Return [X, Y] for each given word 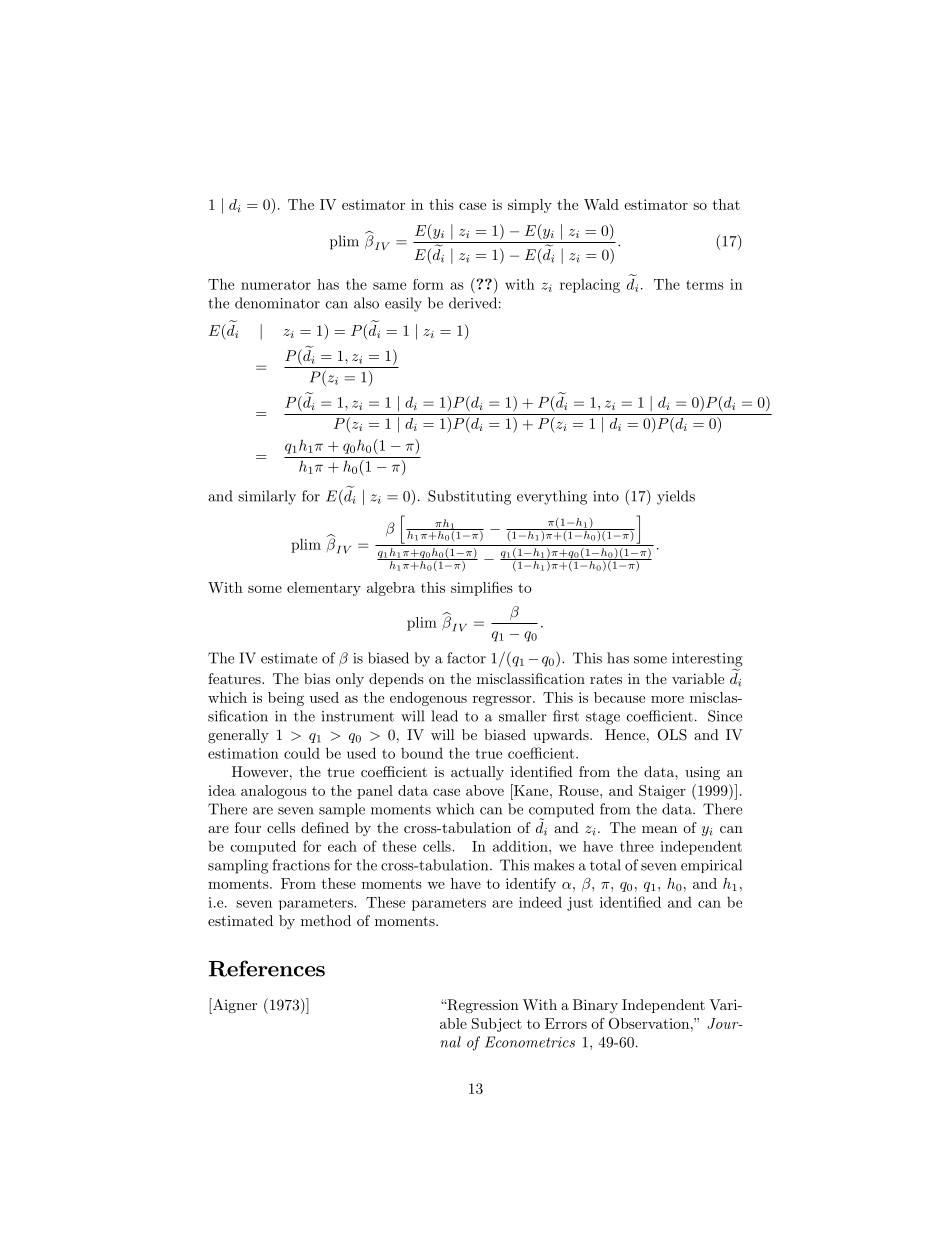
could [302, 753]
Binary [595, 1006]
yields [676, 497]
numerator [276, 285]
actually [477, 773]
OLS [672, 735]
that [726, 204]
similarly [267, 497]
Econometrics [530, 1042]
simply [530, 206]
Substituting [469, 497]
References [267, 968]
